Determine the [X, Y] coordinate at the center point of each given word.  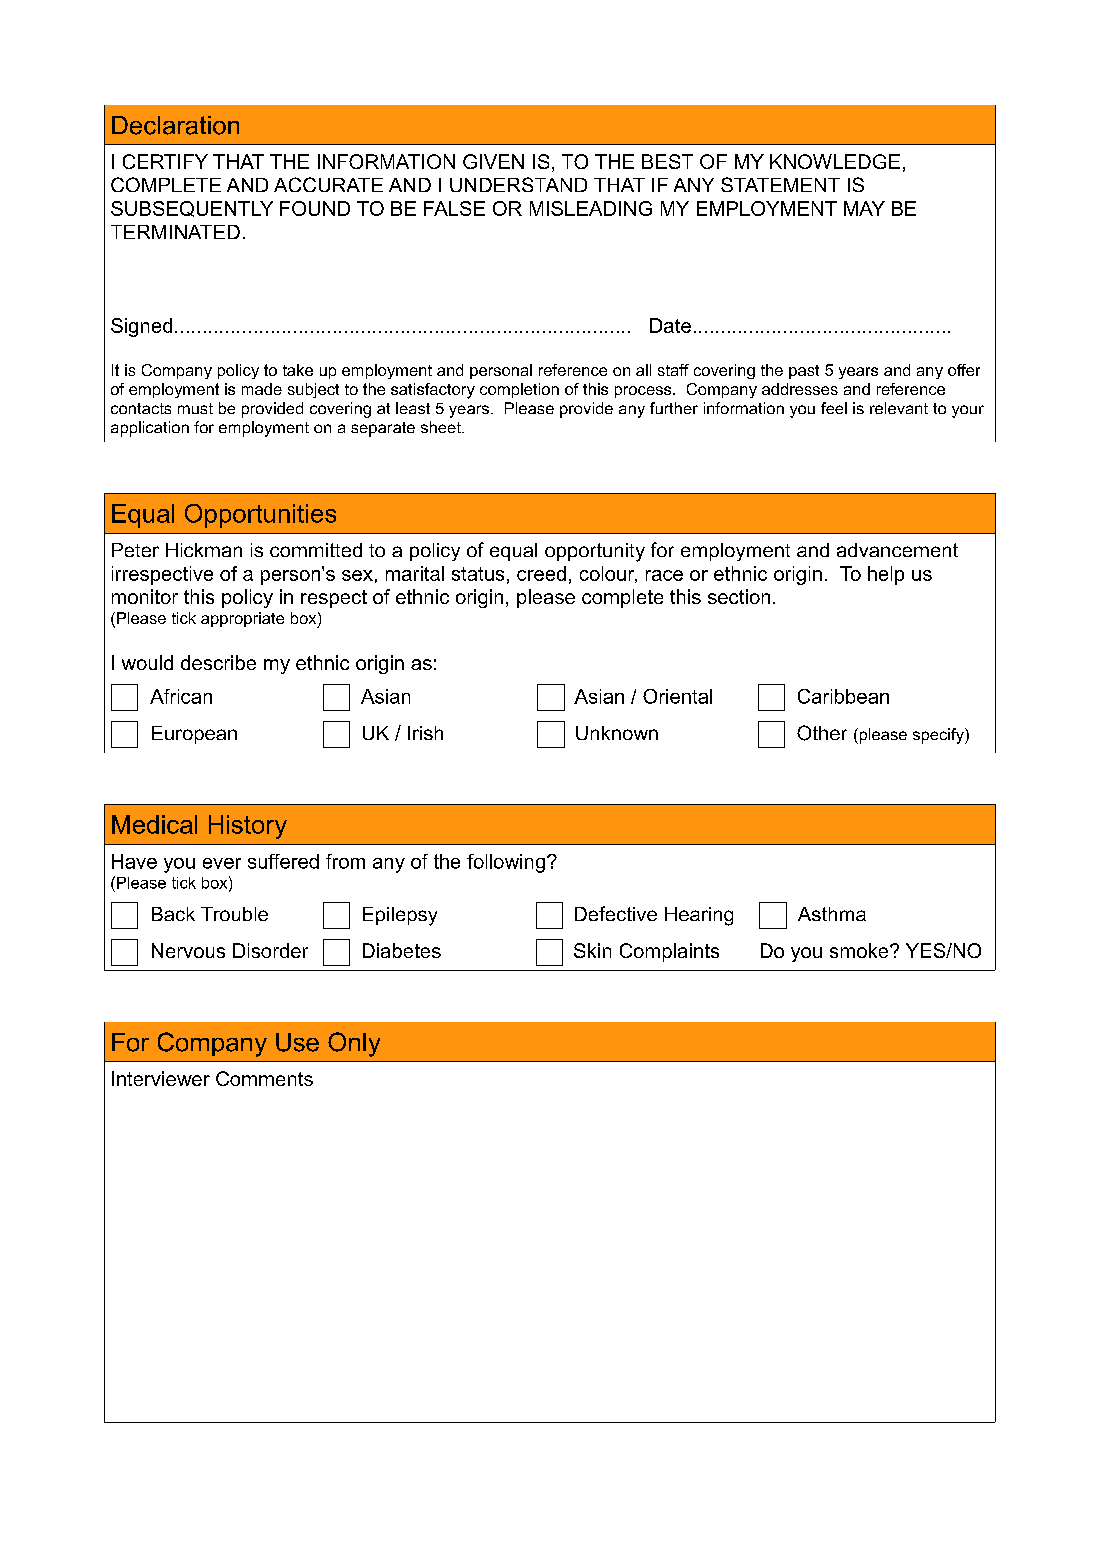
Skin [592, 950]
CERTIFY [165, 161]
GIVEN [493, 161]
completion [519, 390]
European [194, 735]
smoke [860, 950]
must [195, 408]
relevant [899, 408]
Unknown [617, 733]
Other [822, 733]
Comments [264, 1078]
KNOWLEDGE [835, 161]
